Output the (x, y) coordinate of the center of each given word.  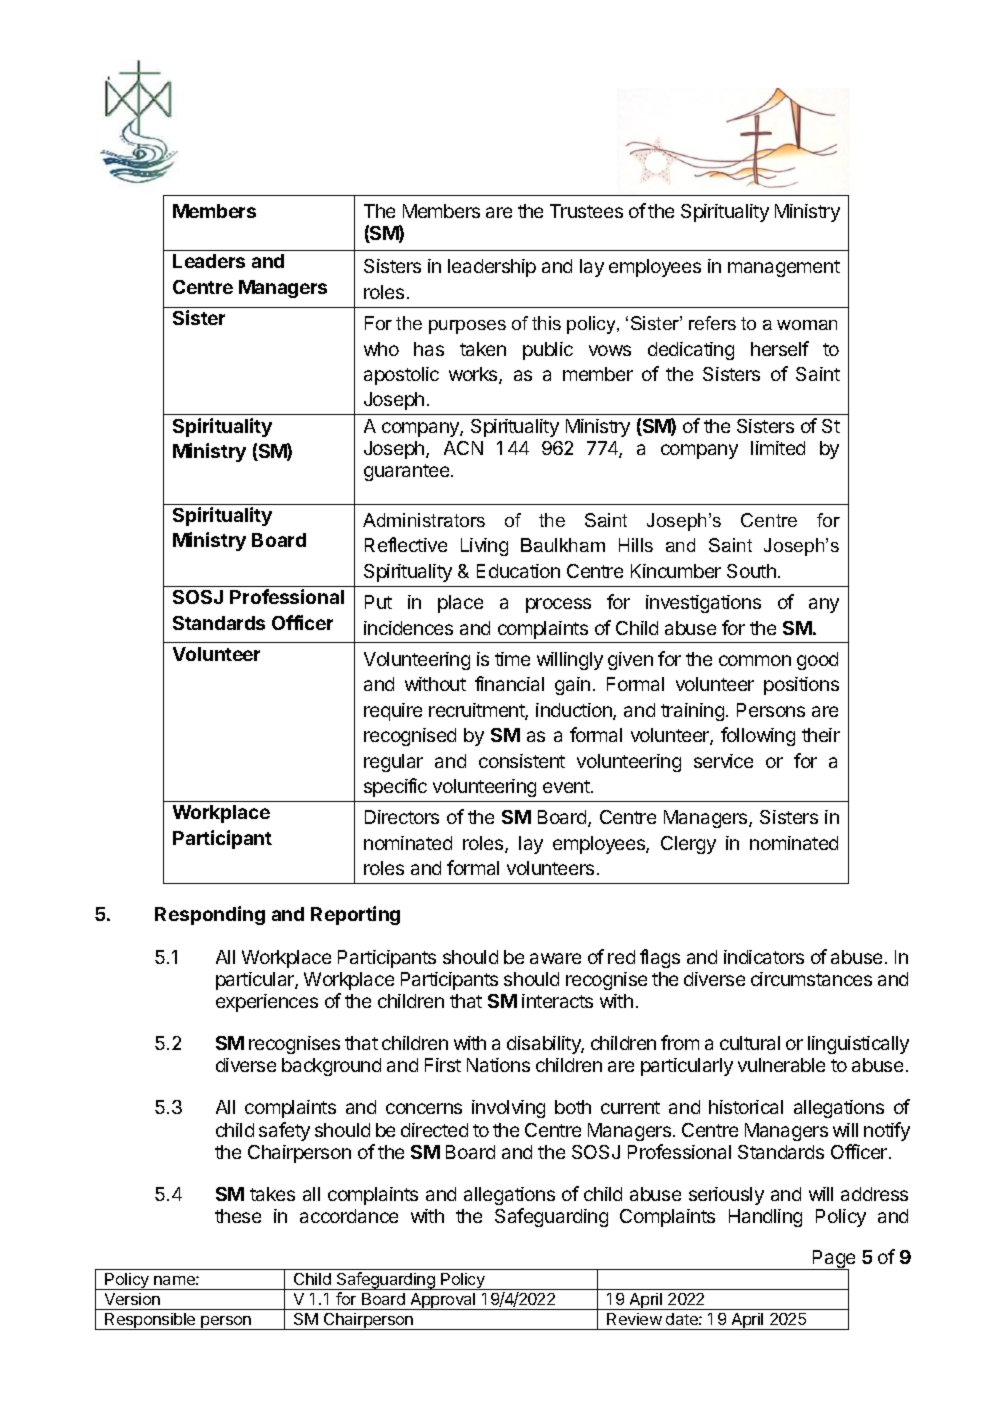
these (238, 1216)
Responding (210, 915)
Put (378, 602)
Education (518, 571)
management (784, 268)
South (751, 571)
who (381, 349)
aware (555, 958)
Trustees (586, 211)
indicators (764, 957)
